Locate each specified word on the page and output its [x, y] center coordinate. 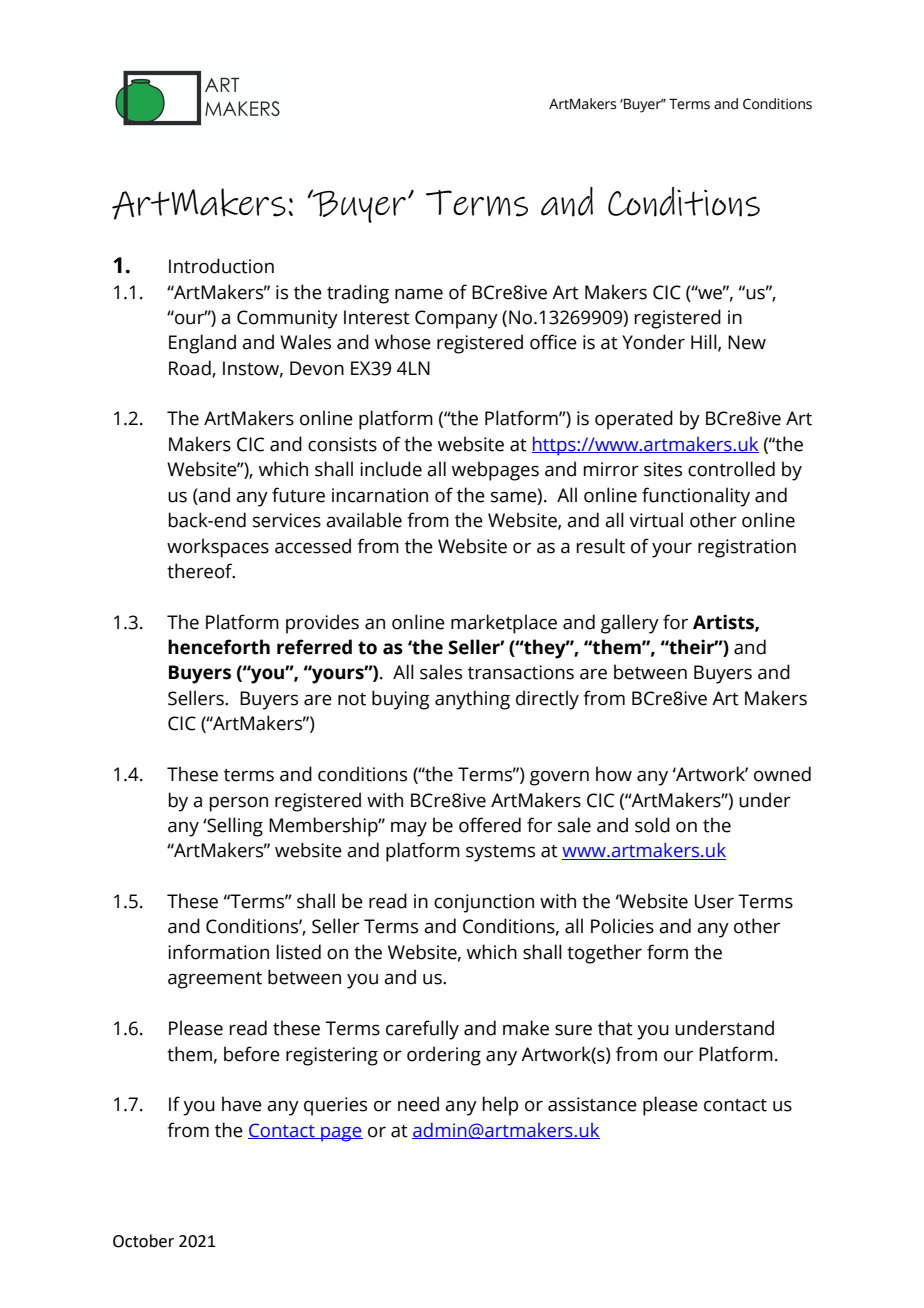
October [143, 1241]
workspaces [218, 548]
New [747, 342]
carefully [422, 1030]
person [238, 804]
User [714, 901]
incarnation [380, 495]
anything [472, 700]
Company [456, 319]
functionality [696, 497]
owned [782, 774]
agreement [215, 980]
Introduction [221, 266]
